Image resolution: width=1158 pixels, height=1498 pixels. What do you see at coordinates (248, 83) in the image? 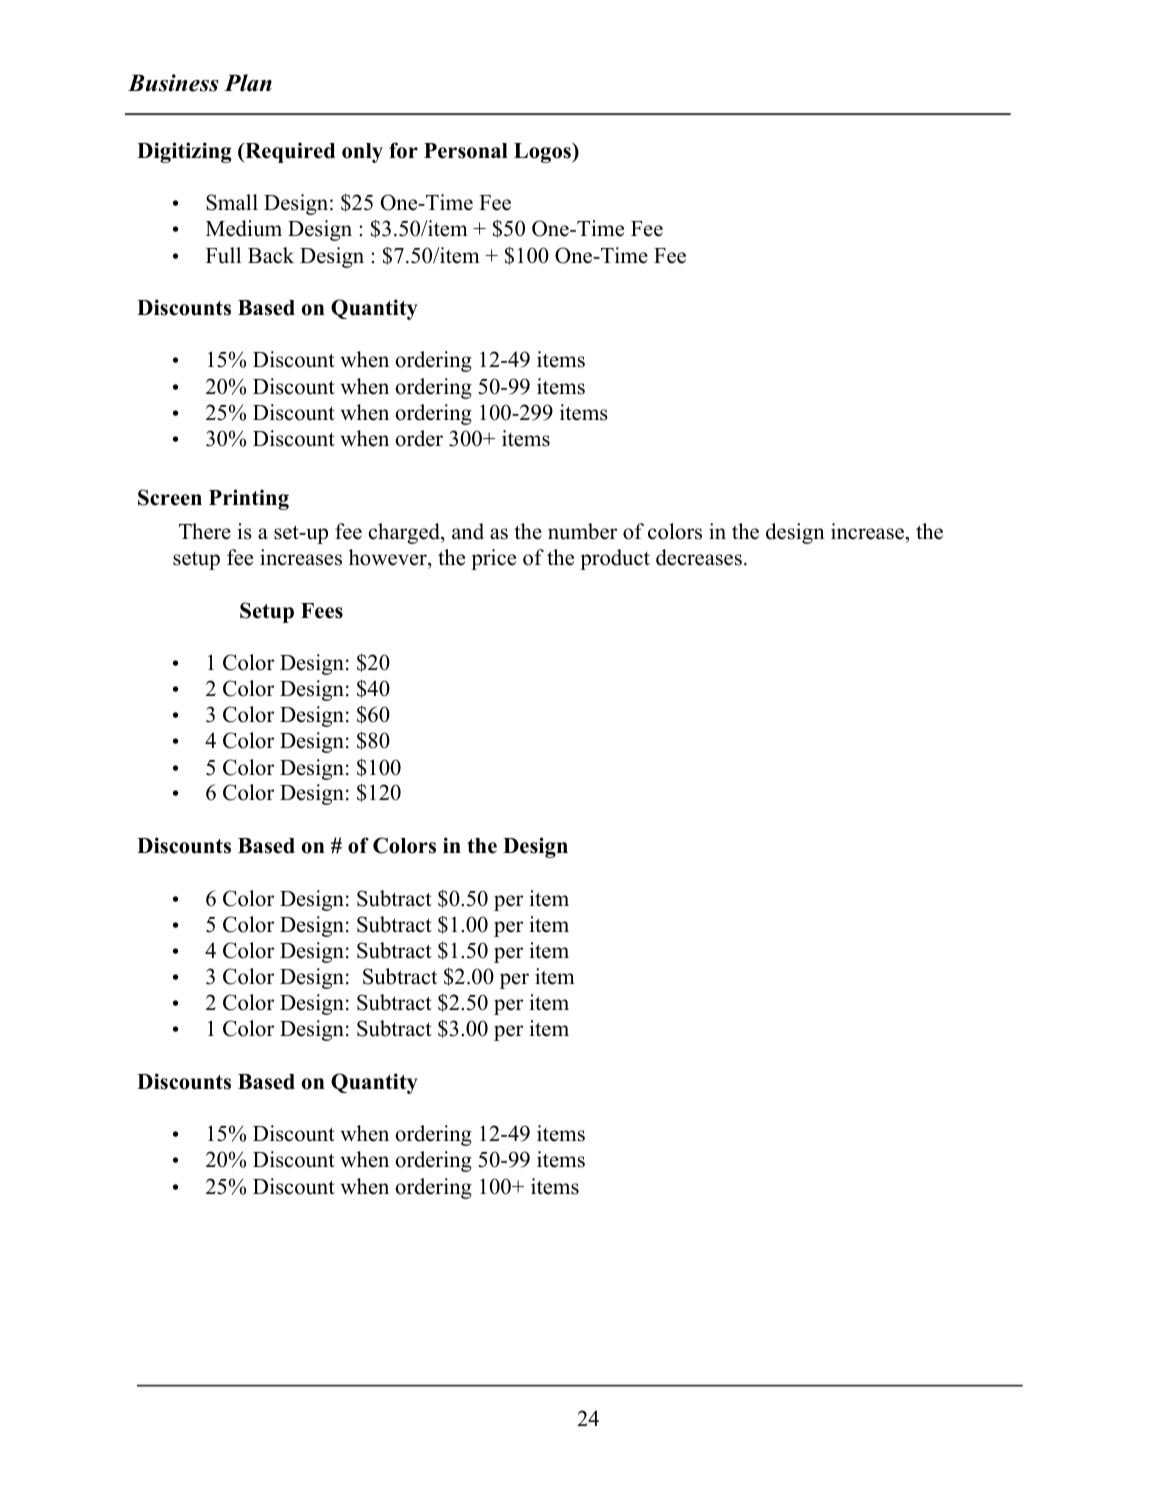
I see `Plan` at bounding box center [248, 83].
